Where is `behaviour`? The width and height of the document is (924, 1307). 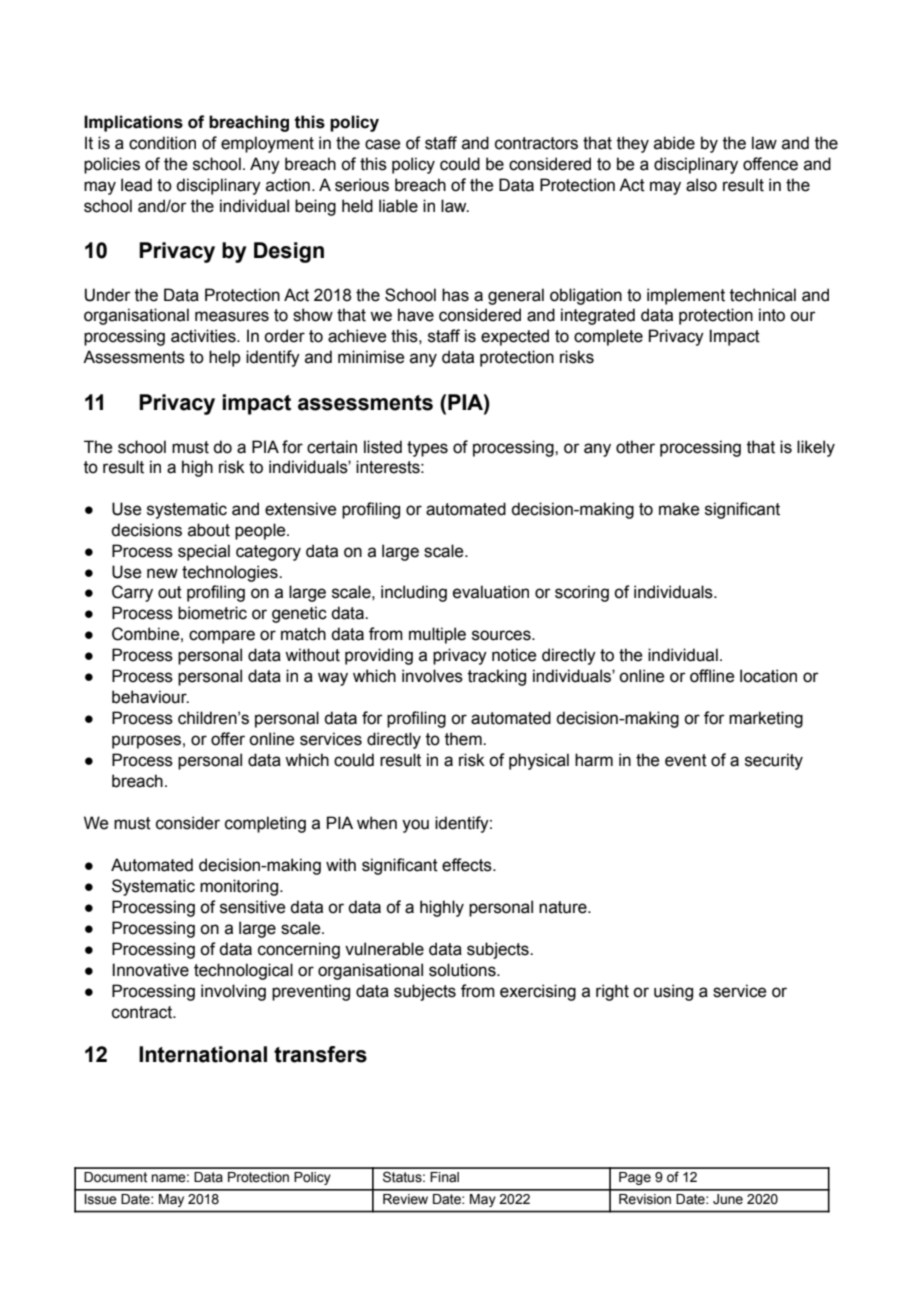
behaviour is located at coordinates (150, 697).
